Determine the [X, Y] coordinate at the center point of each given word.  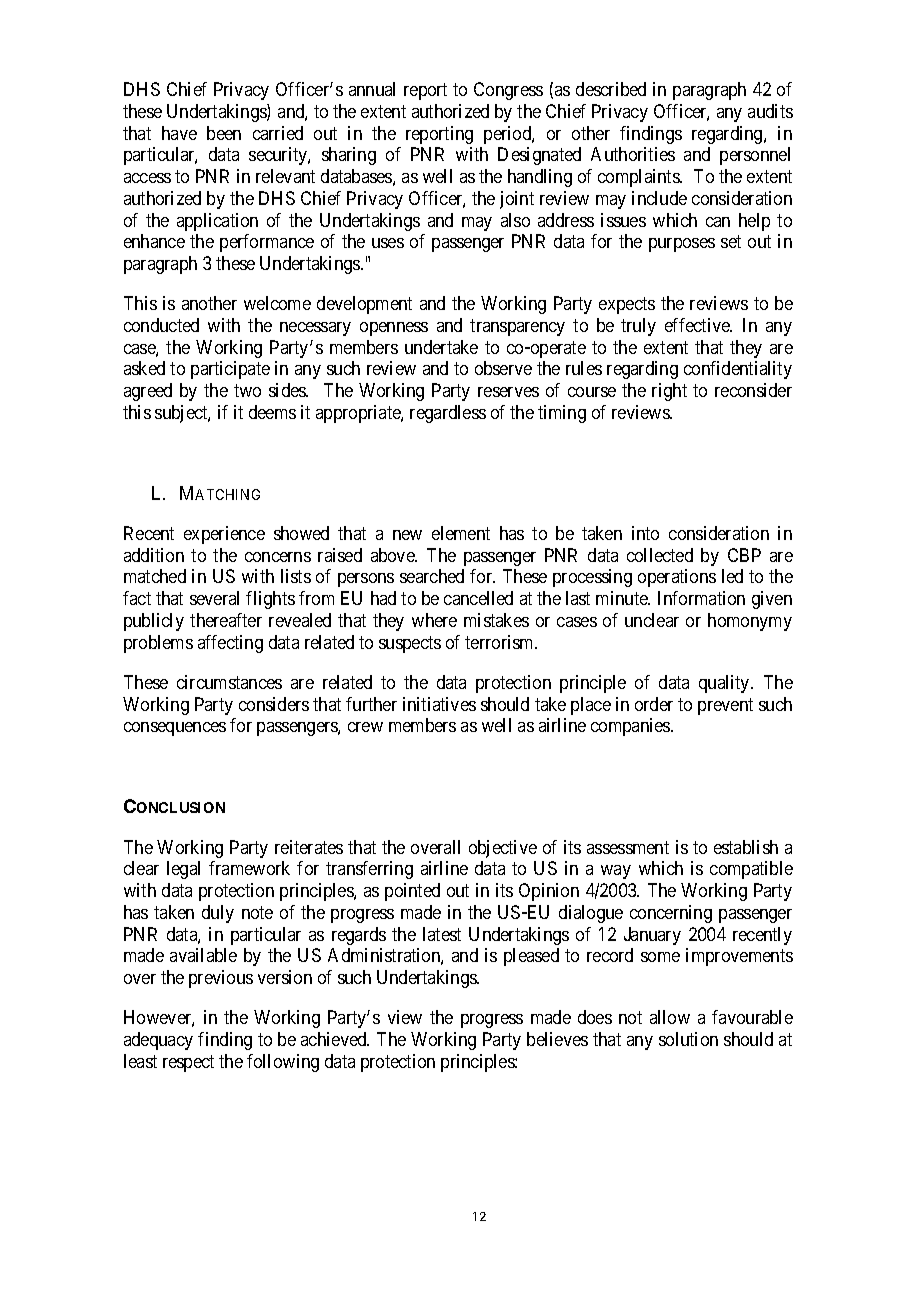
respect [188, 1063]
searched [432, 576]
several [214, 598]
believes [557, 1039]
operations [677, 578]
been [224, 133]
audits [770, 111]
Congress [508, 91]
